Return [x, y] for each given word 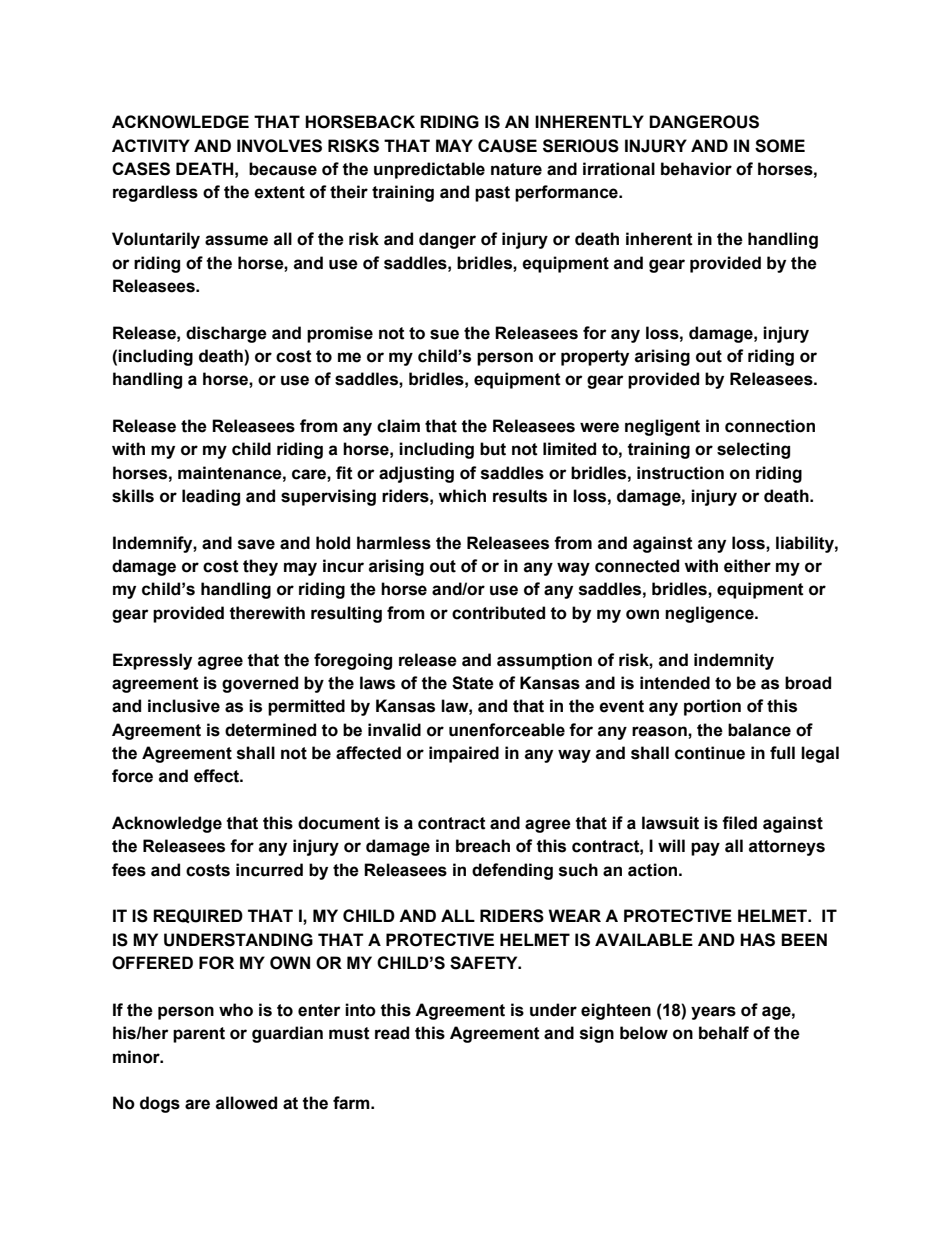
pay [705, 849]
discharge [226, 334]
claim [398, 426]
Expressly [152, 661]
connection [770, 426]
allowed [246, 1103]
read [392, 1033]
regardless [155, 193]
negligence [710, 614]
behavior [696, 169]
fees [129, 870]
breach [483, 846]
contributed [498, 613]
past [492, 194]
